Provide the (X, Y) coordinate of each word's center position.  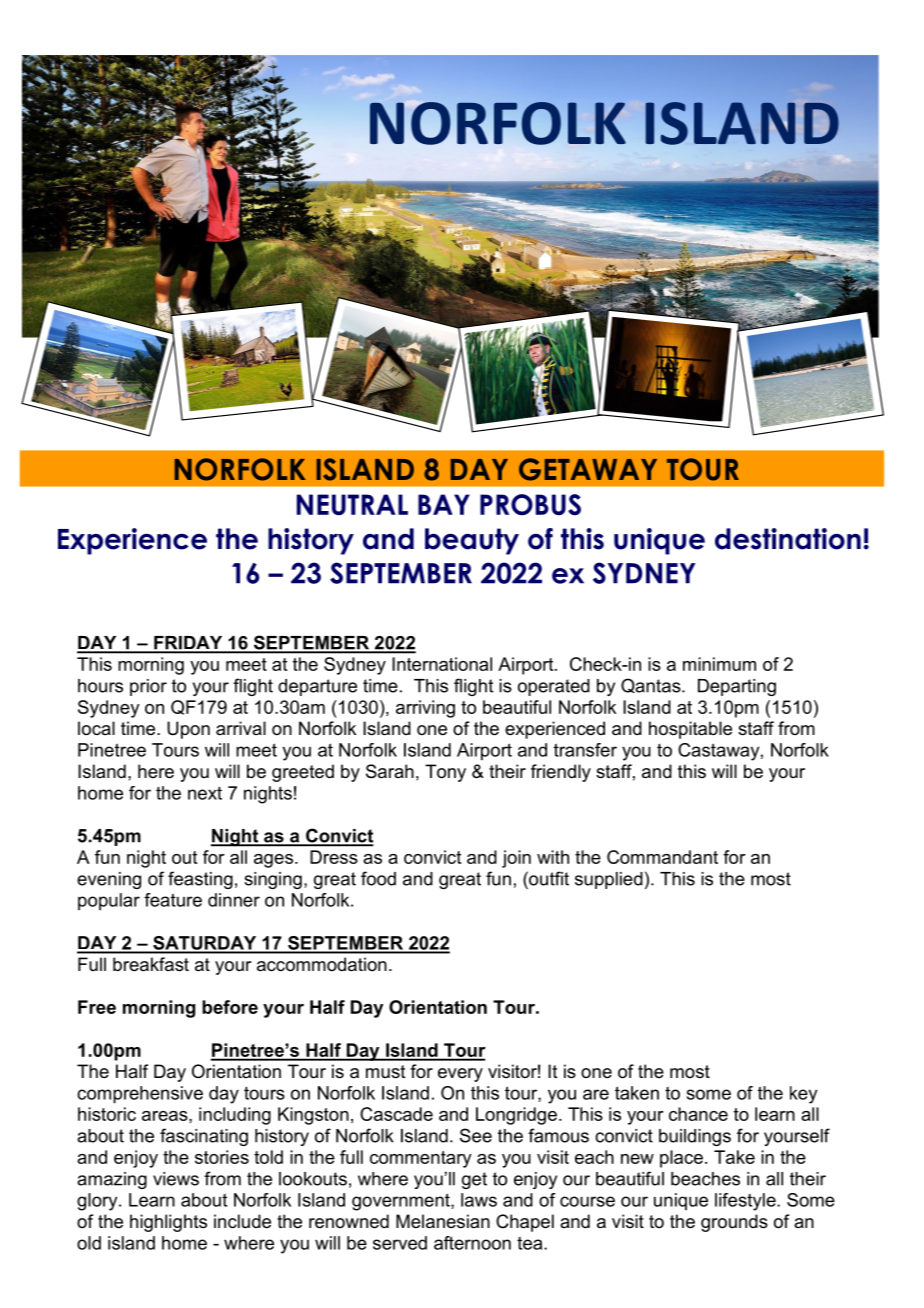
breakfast (151, 964)
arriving (425, 709)
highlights (168, 1223)
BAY (444, 504)
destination (788, 539)
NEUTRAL (352, 504)
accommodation (322, 964)
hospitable (690, 730)
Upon (188, 730)
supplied (609, 880)
